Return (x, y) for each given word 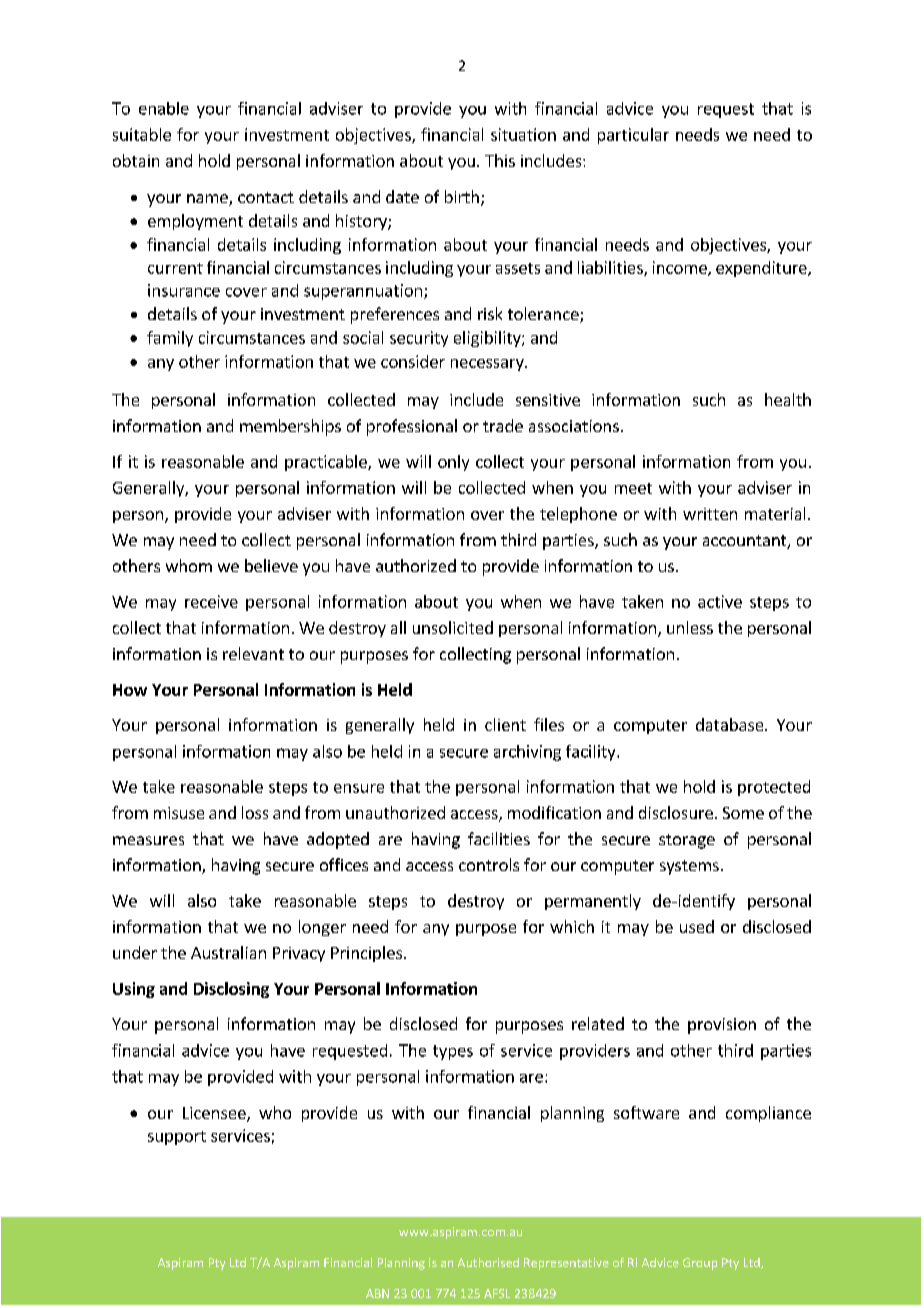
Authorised (488, 1262)
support (177, 1138)
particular (633, 136)
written (710, 514)
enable (164, 108)
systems (689, 867)
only (453, 463)
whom (189, 565)
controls (489, 864)
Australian (228, 952)
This (500, 160)
